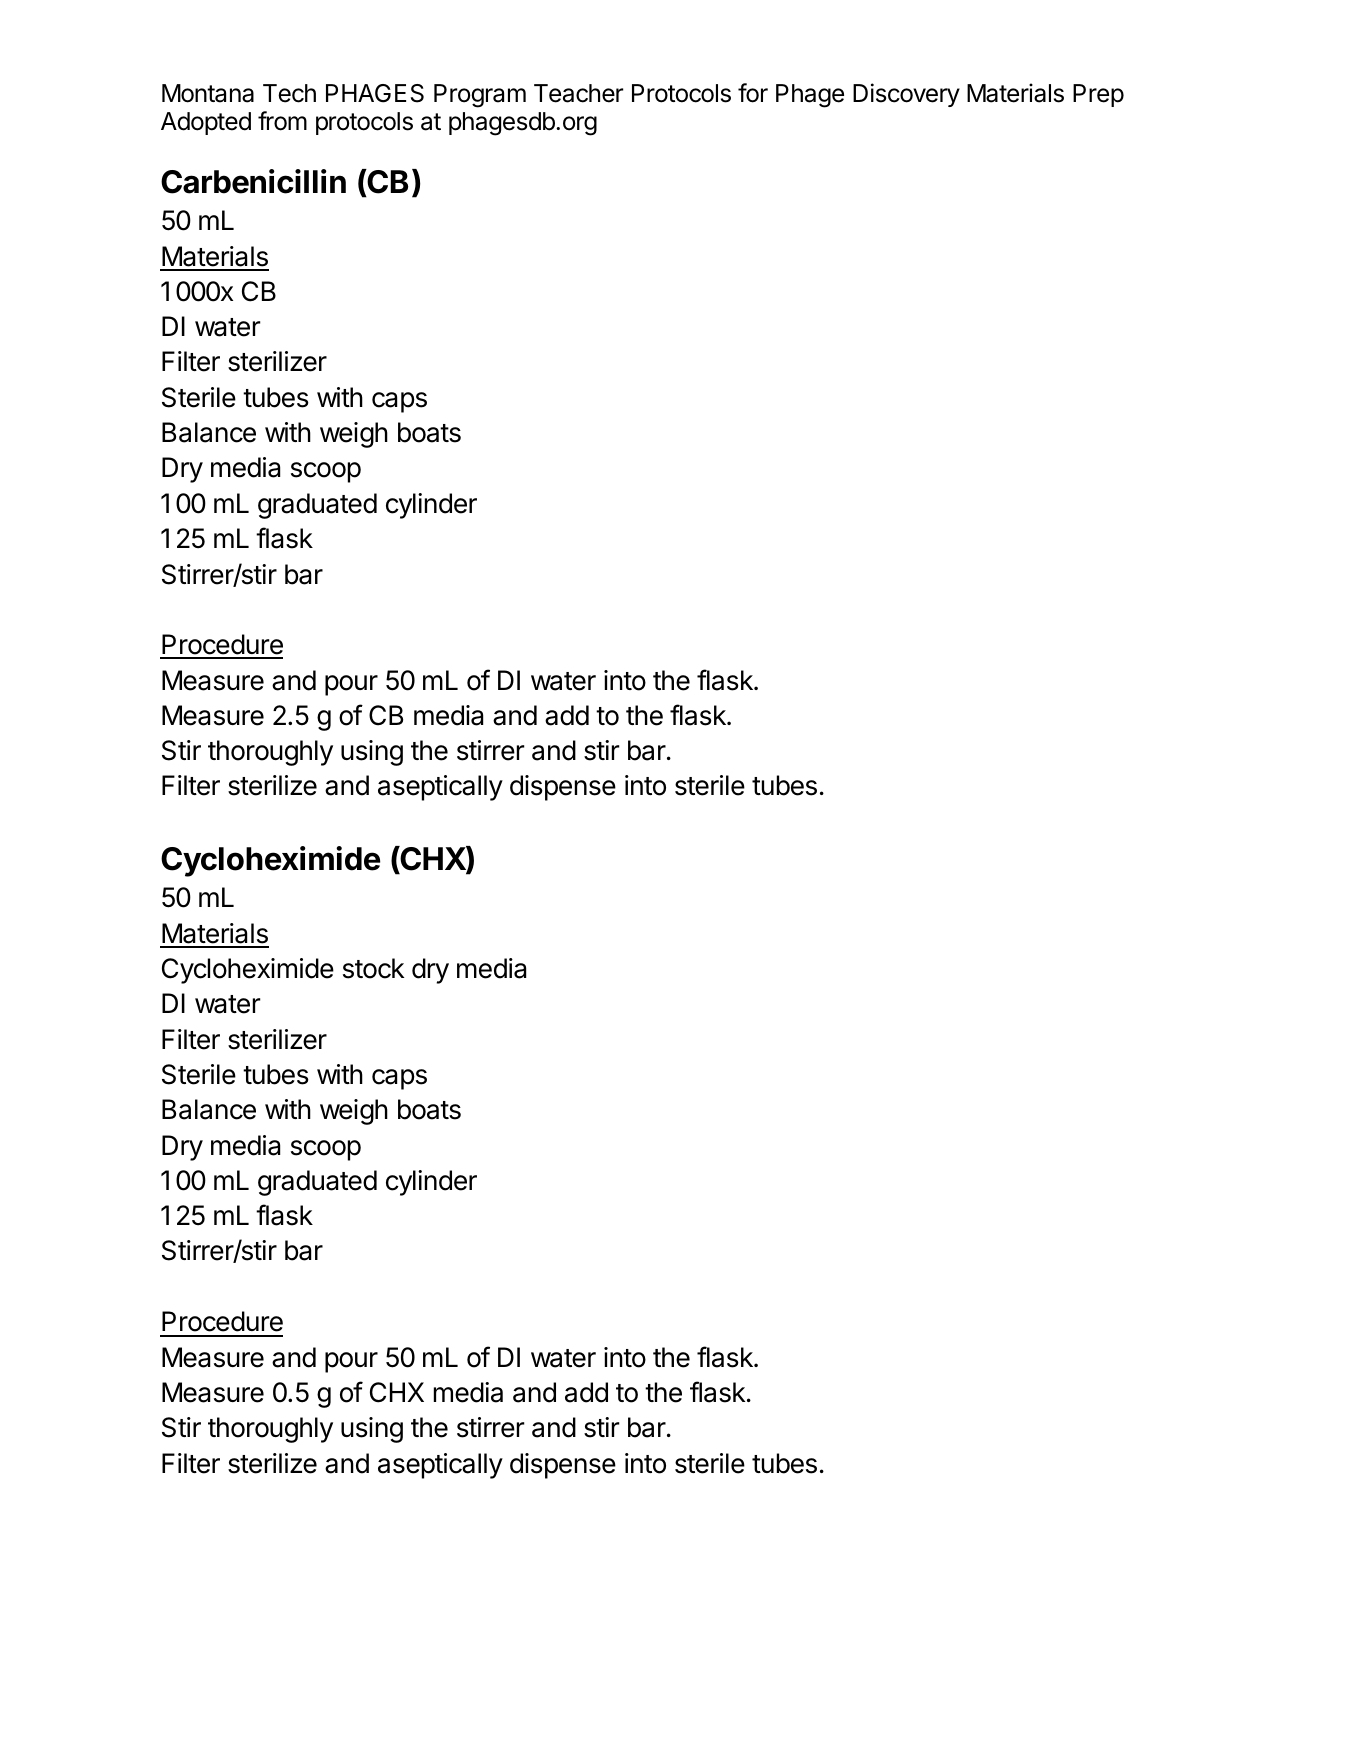 The image size is (1362, 1763). I want to click on Prep, so click(1098, 95).
